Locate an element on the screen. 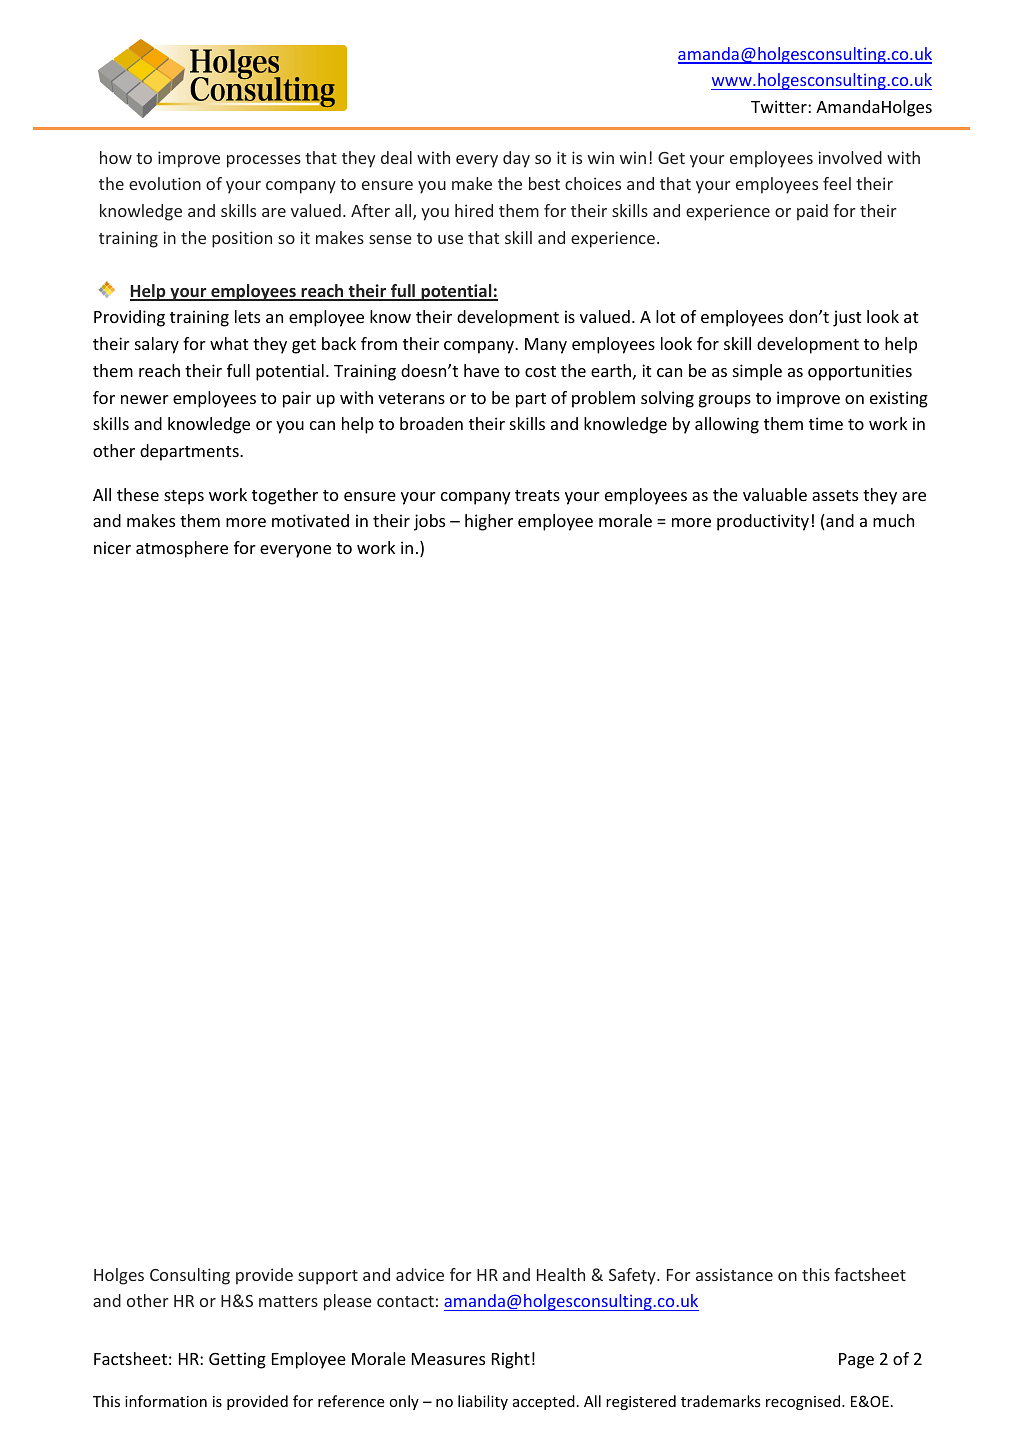  Getting is located at coordinates (237, 1360).
